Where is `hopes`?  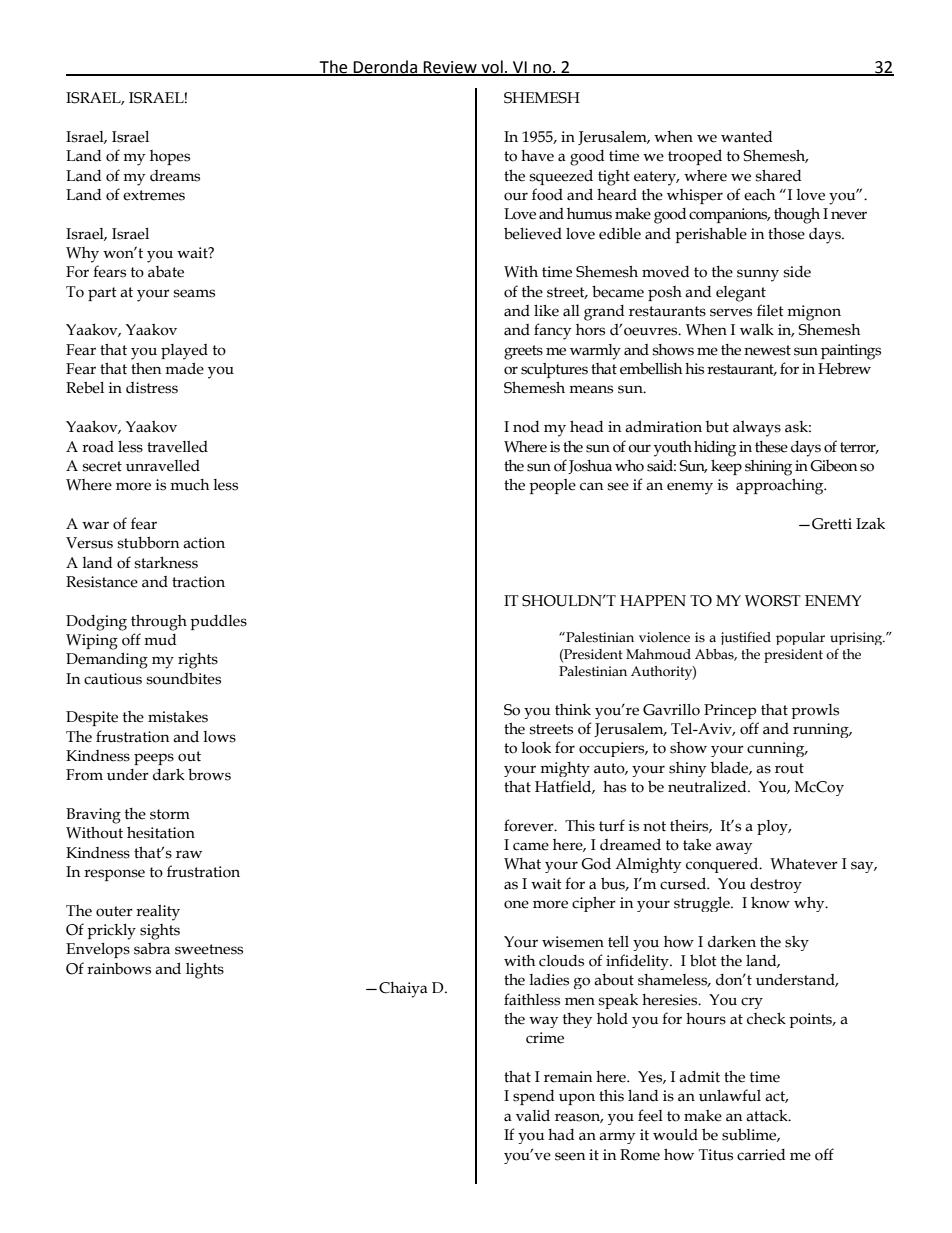 hopes is located at coordinates (170, 157).
